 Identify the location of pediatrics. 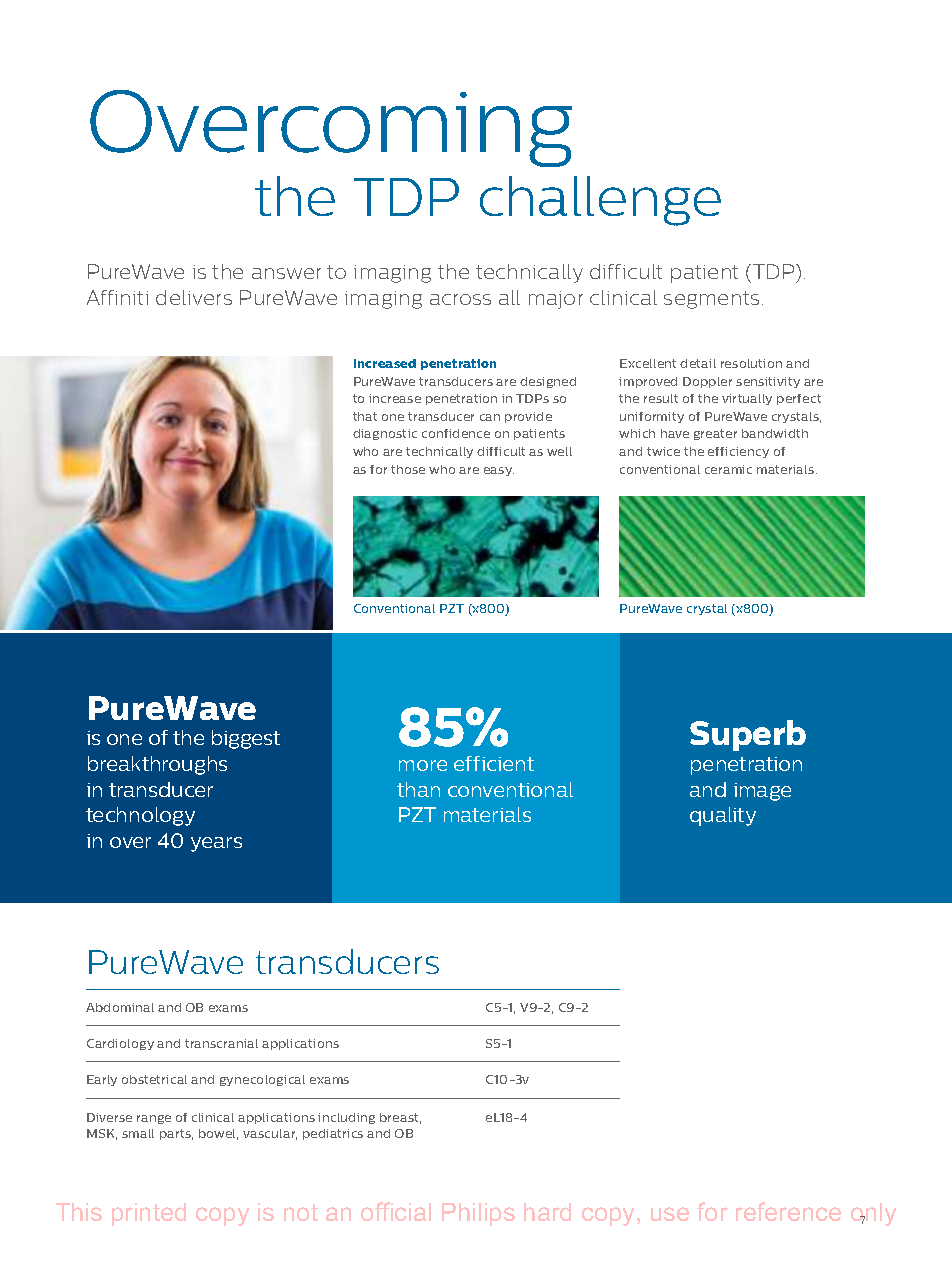
(333, 1134).
